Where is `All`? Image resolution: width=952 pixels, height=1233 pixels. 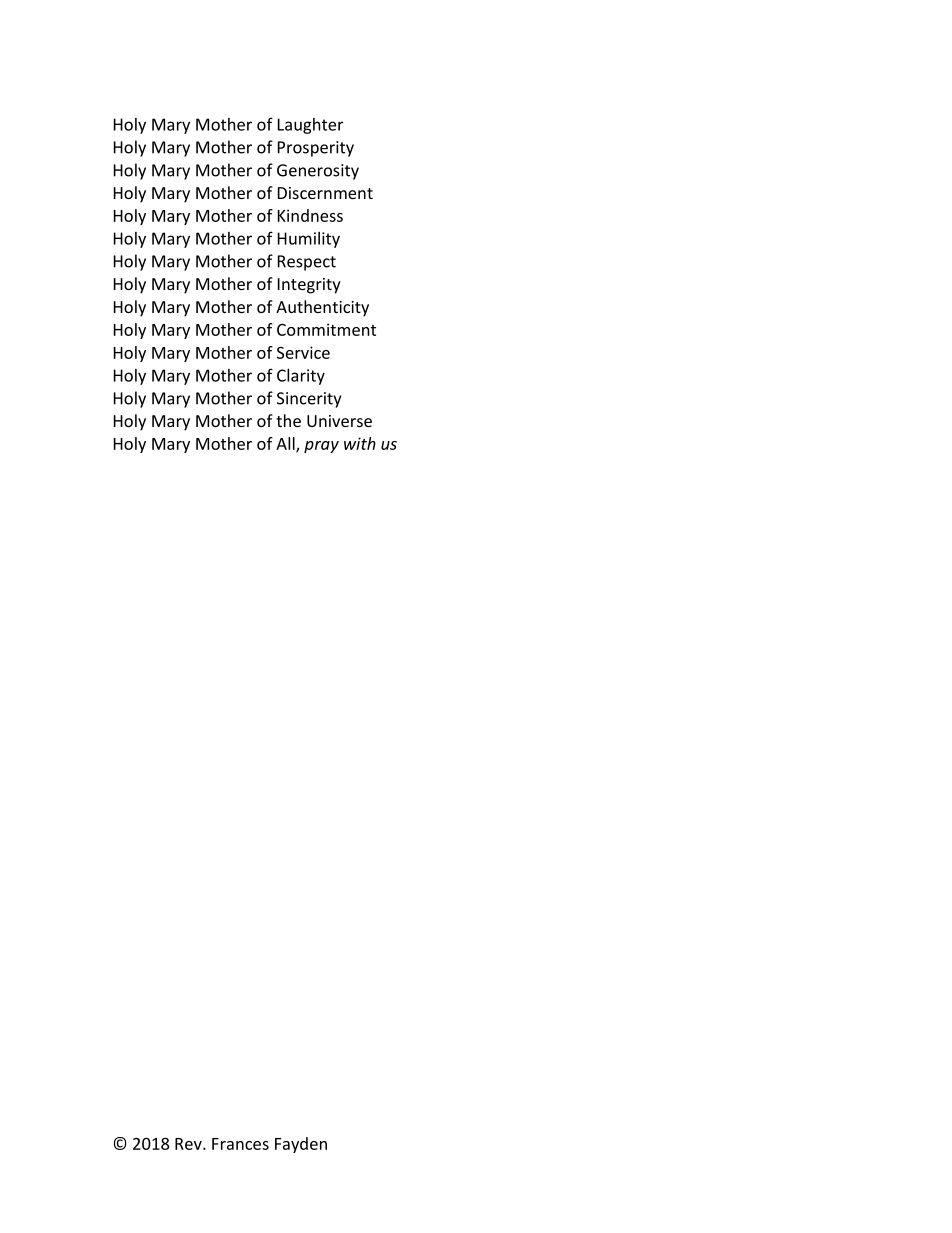 All is located at coordinates (286, 444).
